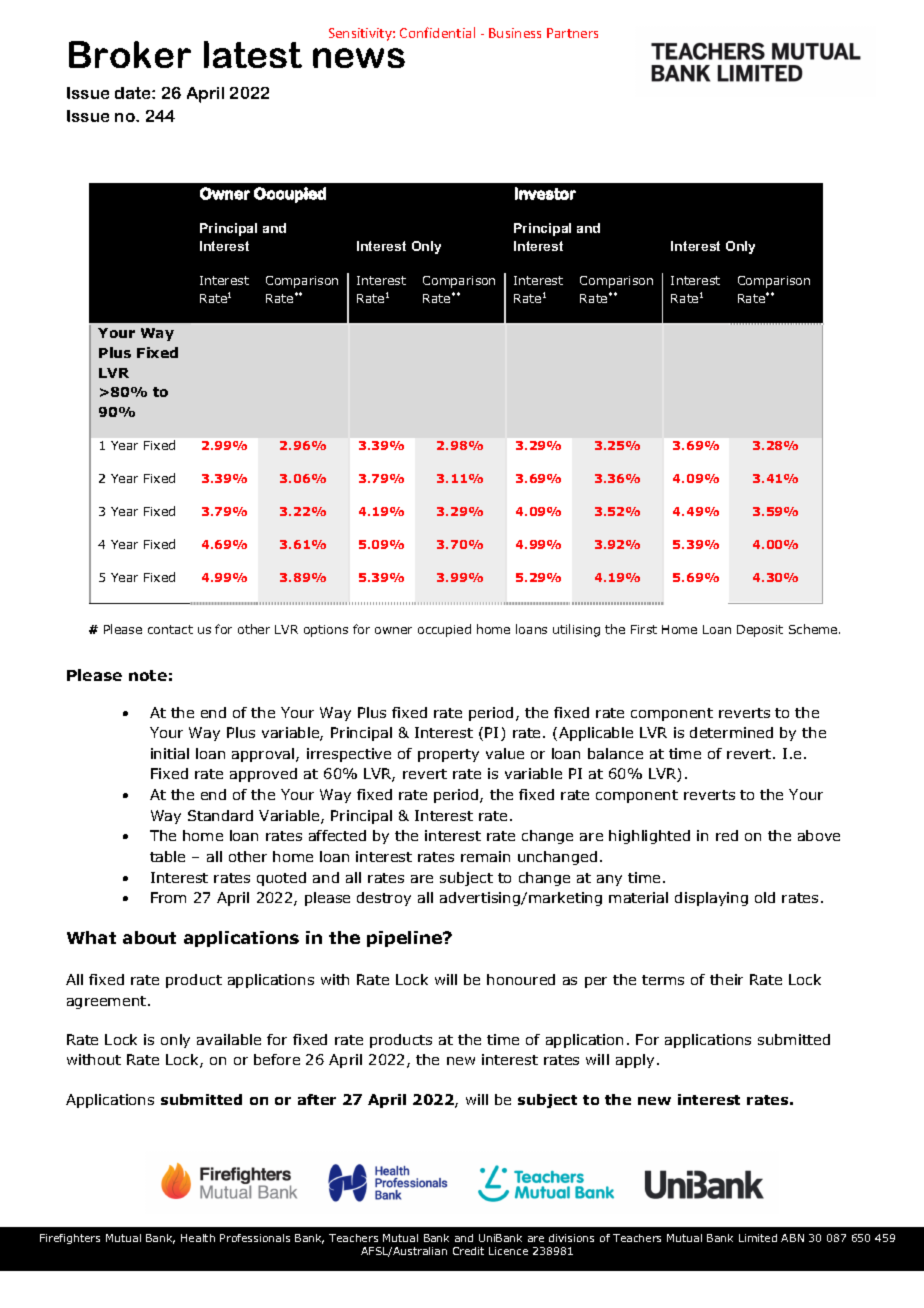 This screenshot has height=1308, width=924. I want to click on Deposit, so click(760, 631).
